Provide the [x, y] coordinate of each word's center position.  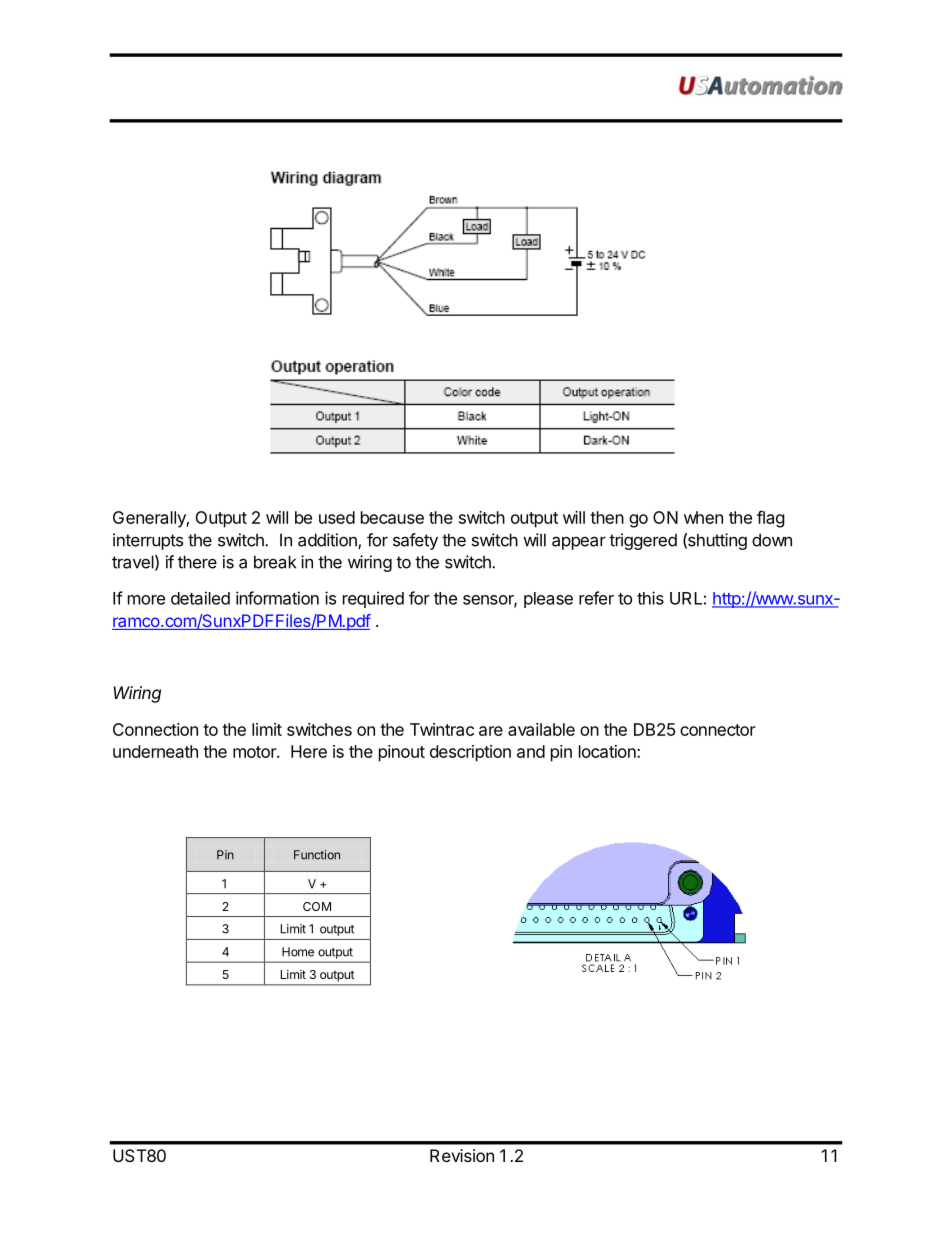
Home [298, 952]
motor [255, 752]
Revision [462, 1155]
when [703, 517]
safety [415, 541]
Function [317, 855]
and [531, 751]
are [491, 731]
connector [718, 730]
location [608, 751]
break [275, 562]
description [470, 753]
